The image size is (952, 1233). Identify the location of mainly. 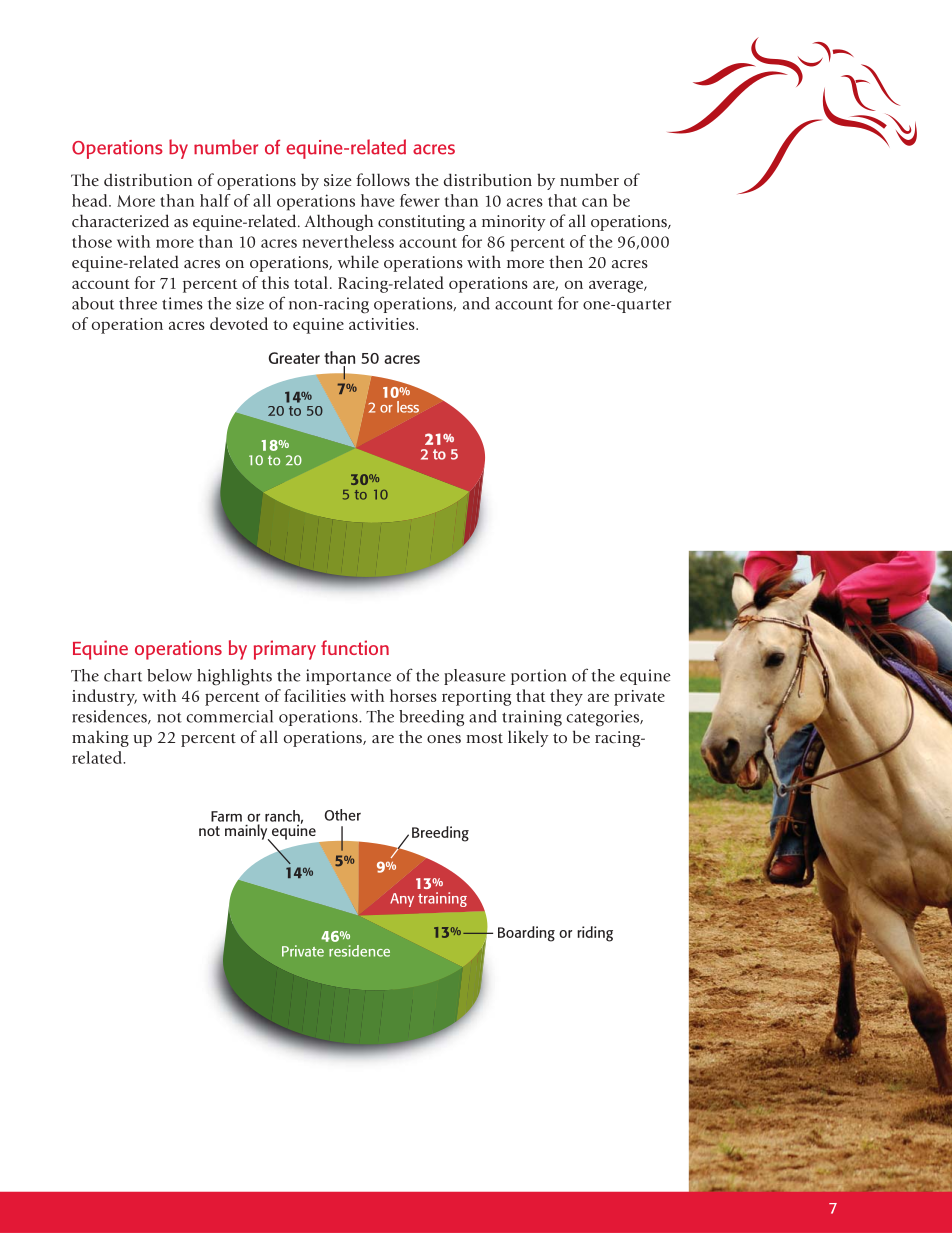
(247, 833).
